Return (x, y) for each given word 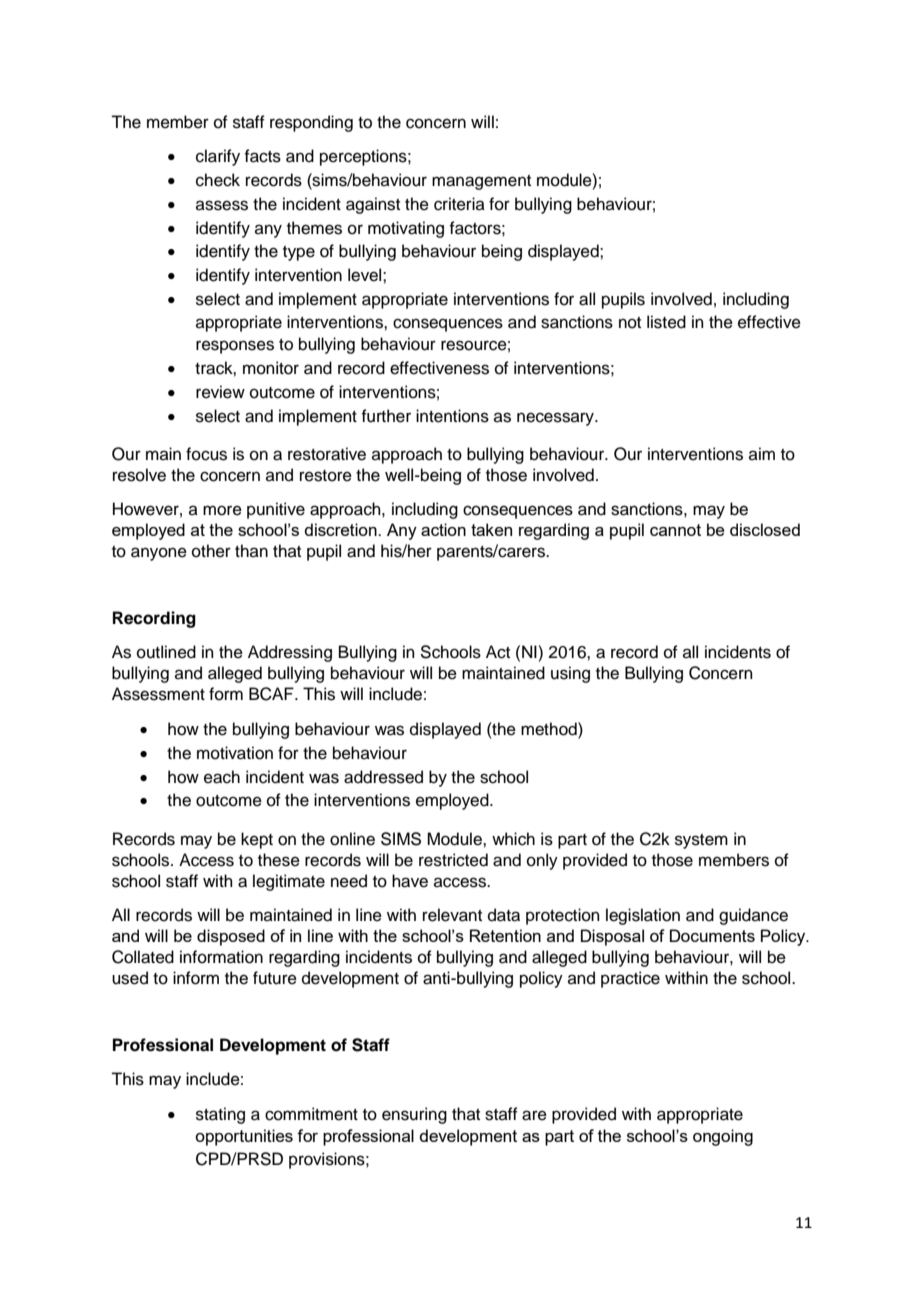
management (481, 182)
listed (666, 322)
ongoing (723, 1137)
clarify (218, 157)
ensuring (414, 1115)
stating (220, 1115)
